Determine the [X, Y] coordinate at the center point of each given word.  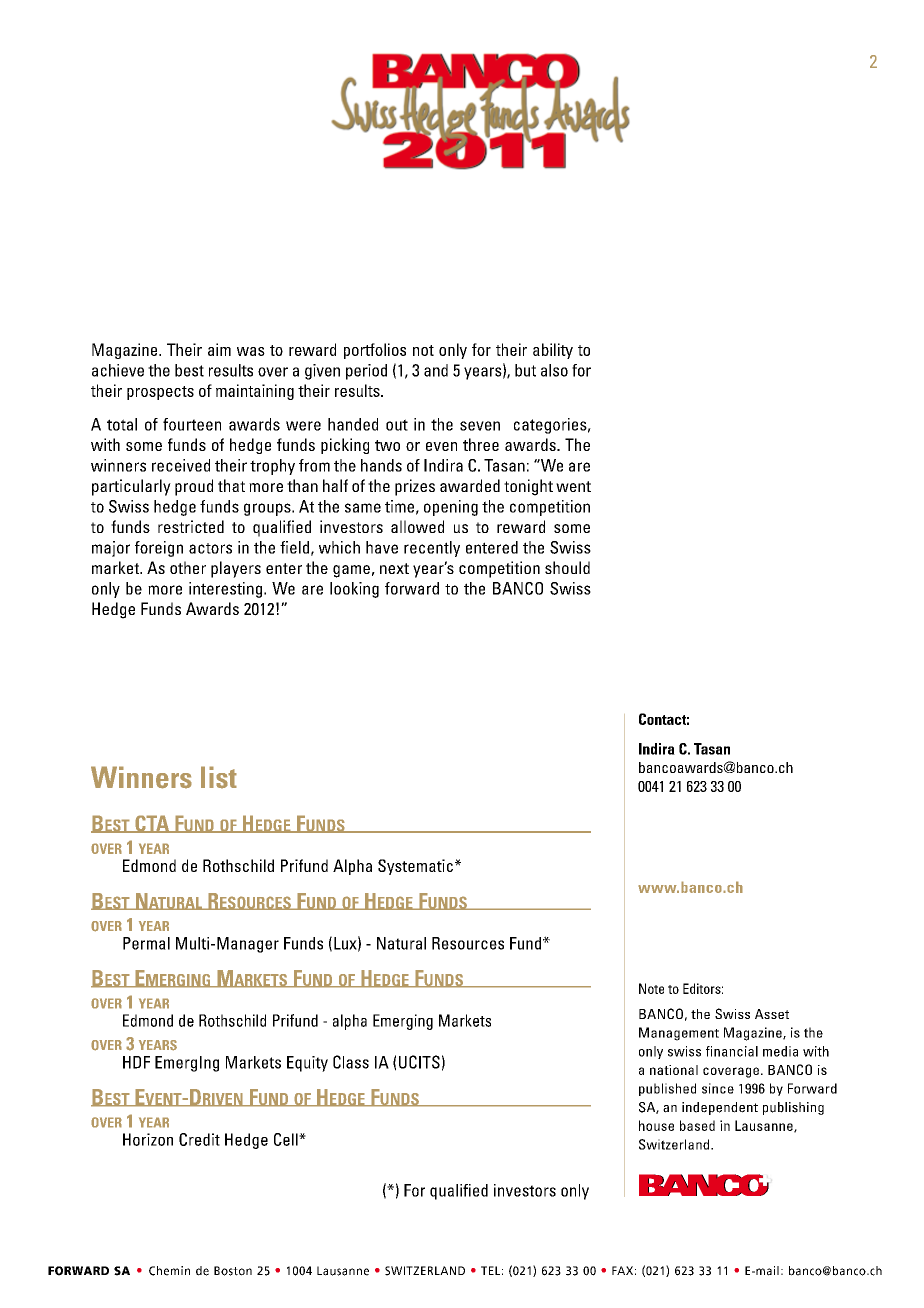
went [573, 486]
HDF [136, 1062]
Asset [772, 1014]
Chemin [169, 1271]
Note [651, 988]
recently [432, 549]
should [567, 567]
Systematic [415, 867]
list [219, 777]
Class [351, 1062]
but [525, 370]
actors [210, 548]
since [718, 1088]
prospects [160, 393]
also [554, 370]
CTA [152, 824]
